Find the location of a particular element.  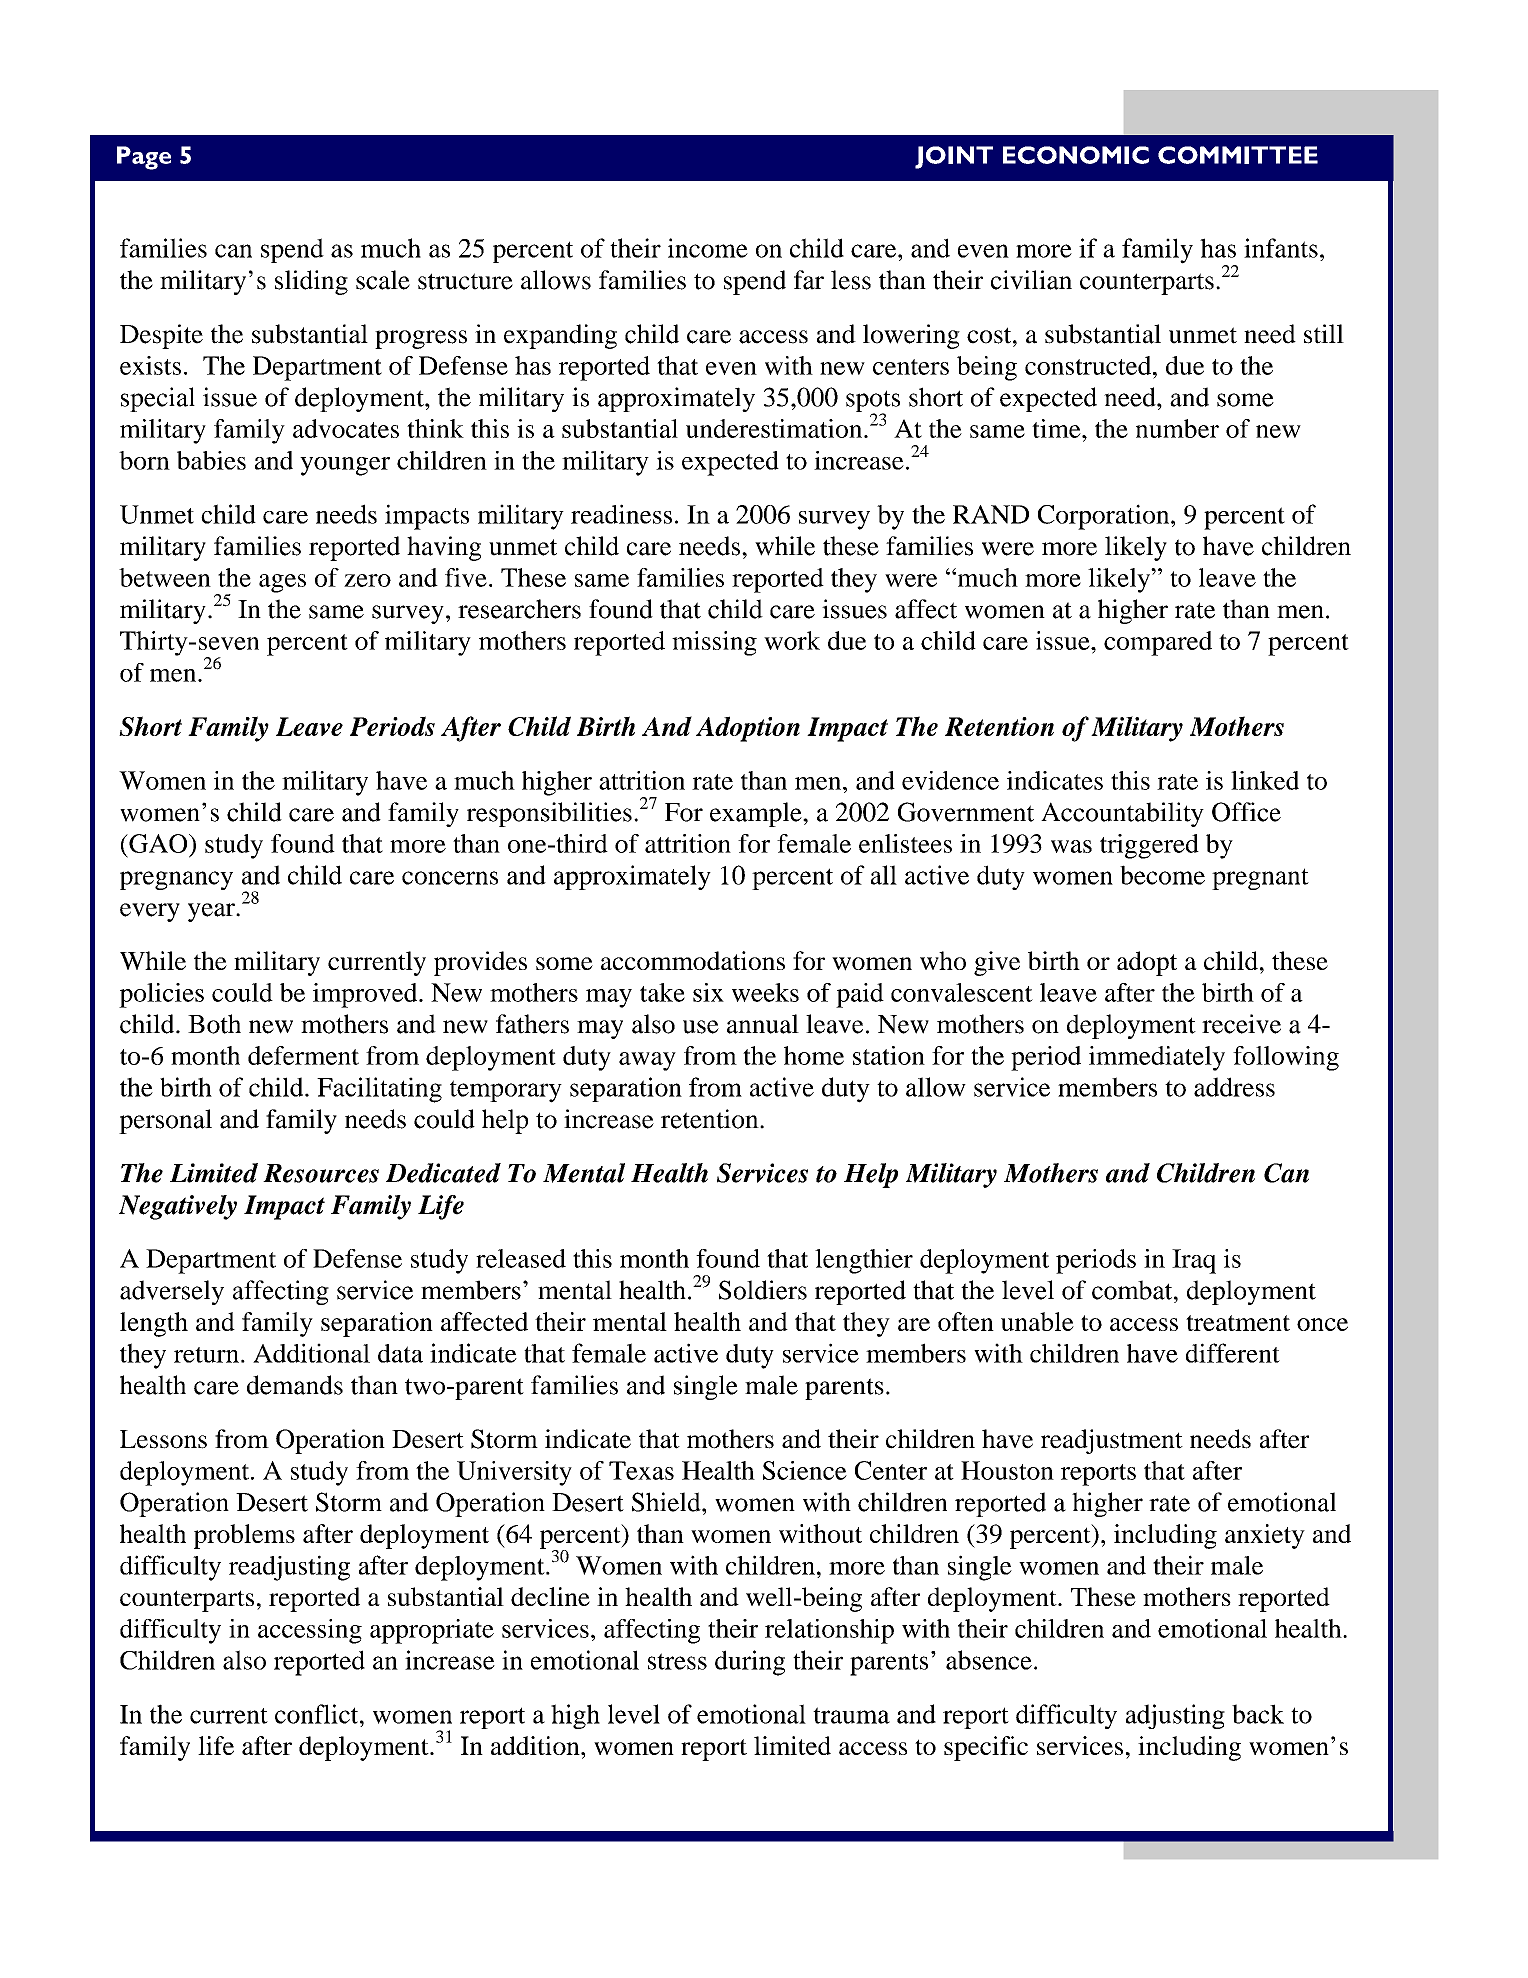

missing is located at coordinates (714, 643).
